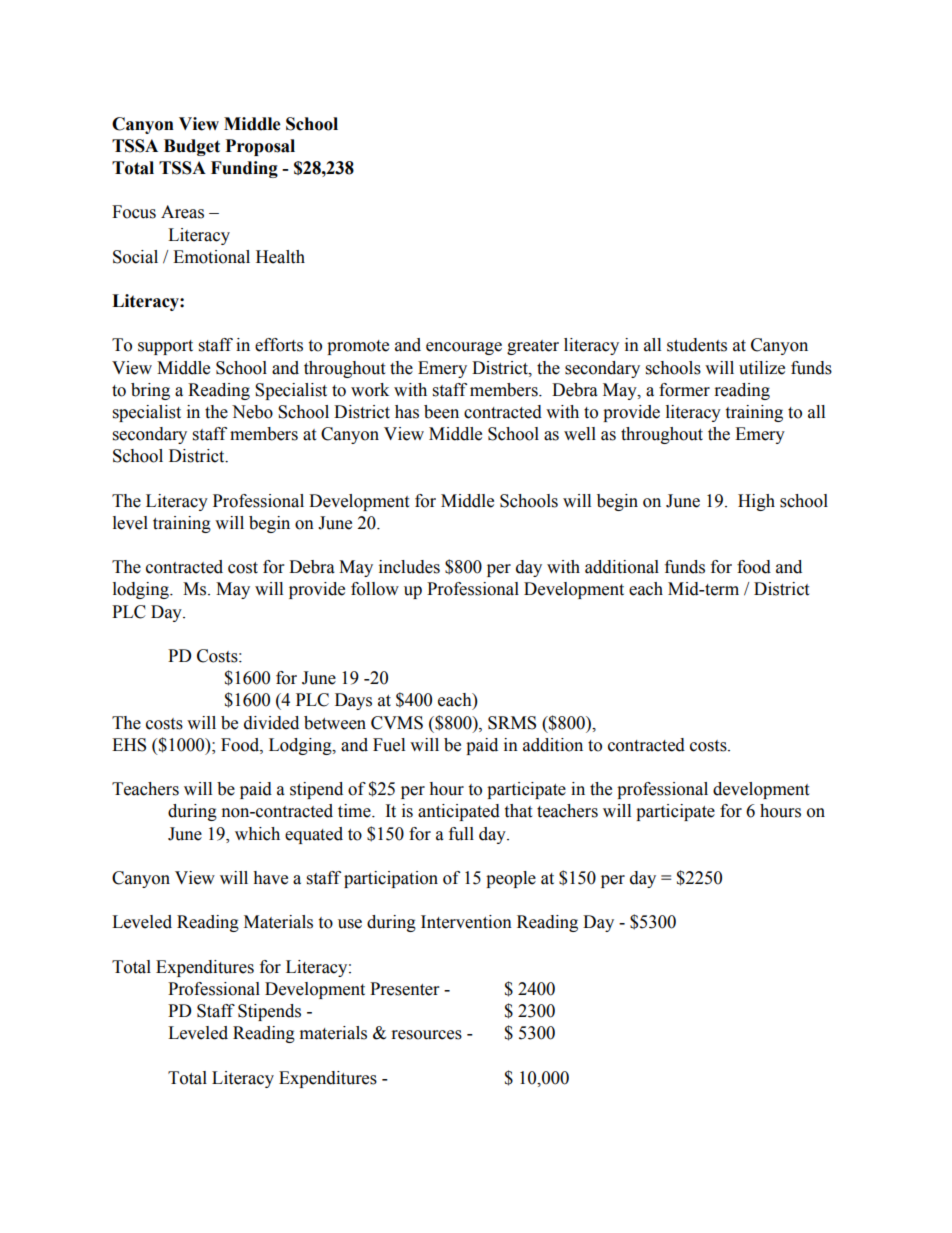  I want to click on use, so click(350, 924).
